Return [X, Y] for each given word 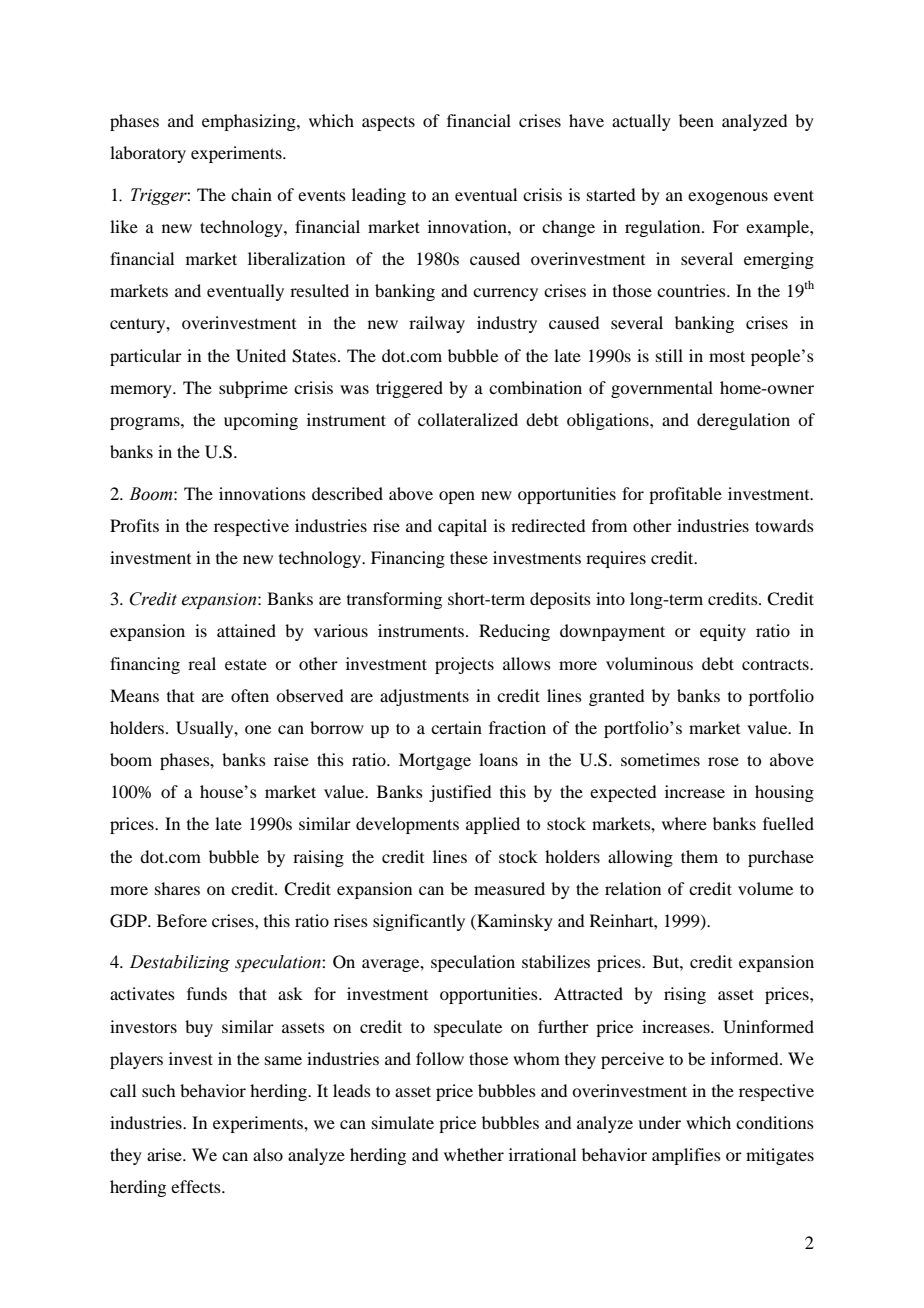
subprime [253, 389]
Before [182, 920]
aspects [388, 123]
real [202, 663]
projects [464, 665]
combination [535, 387]
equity [723, 632]
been [696, 120]
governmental [662, 389]
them [699, 856]
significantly [419, 922]
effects [197, 1186]
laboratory [148, 154]
